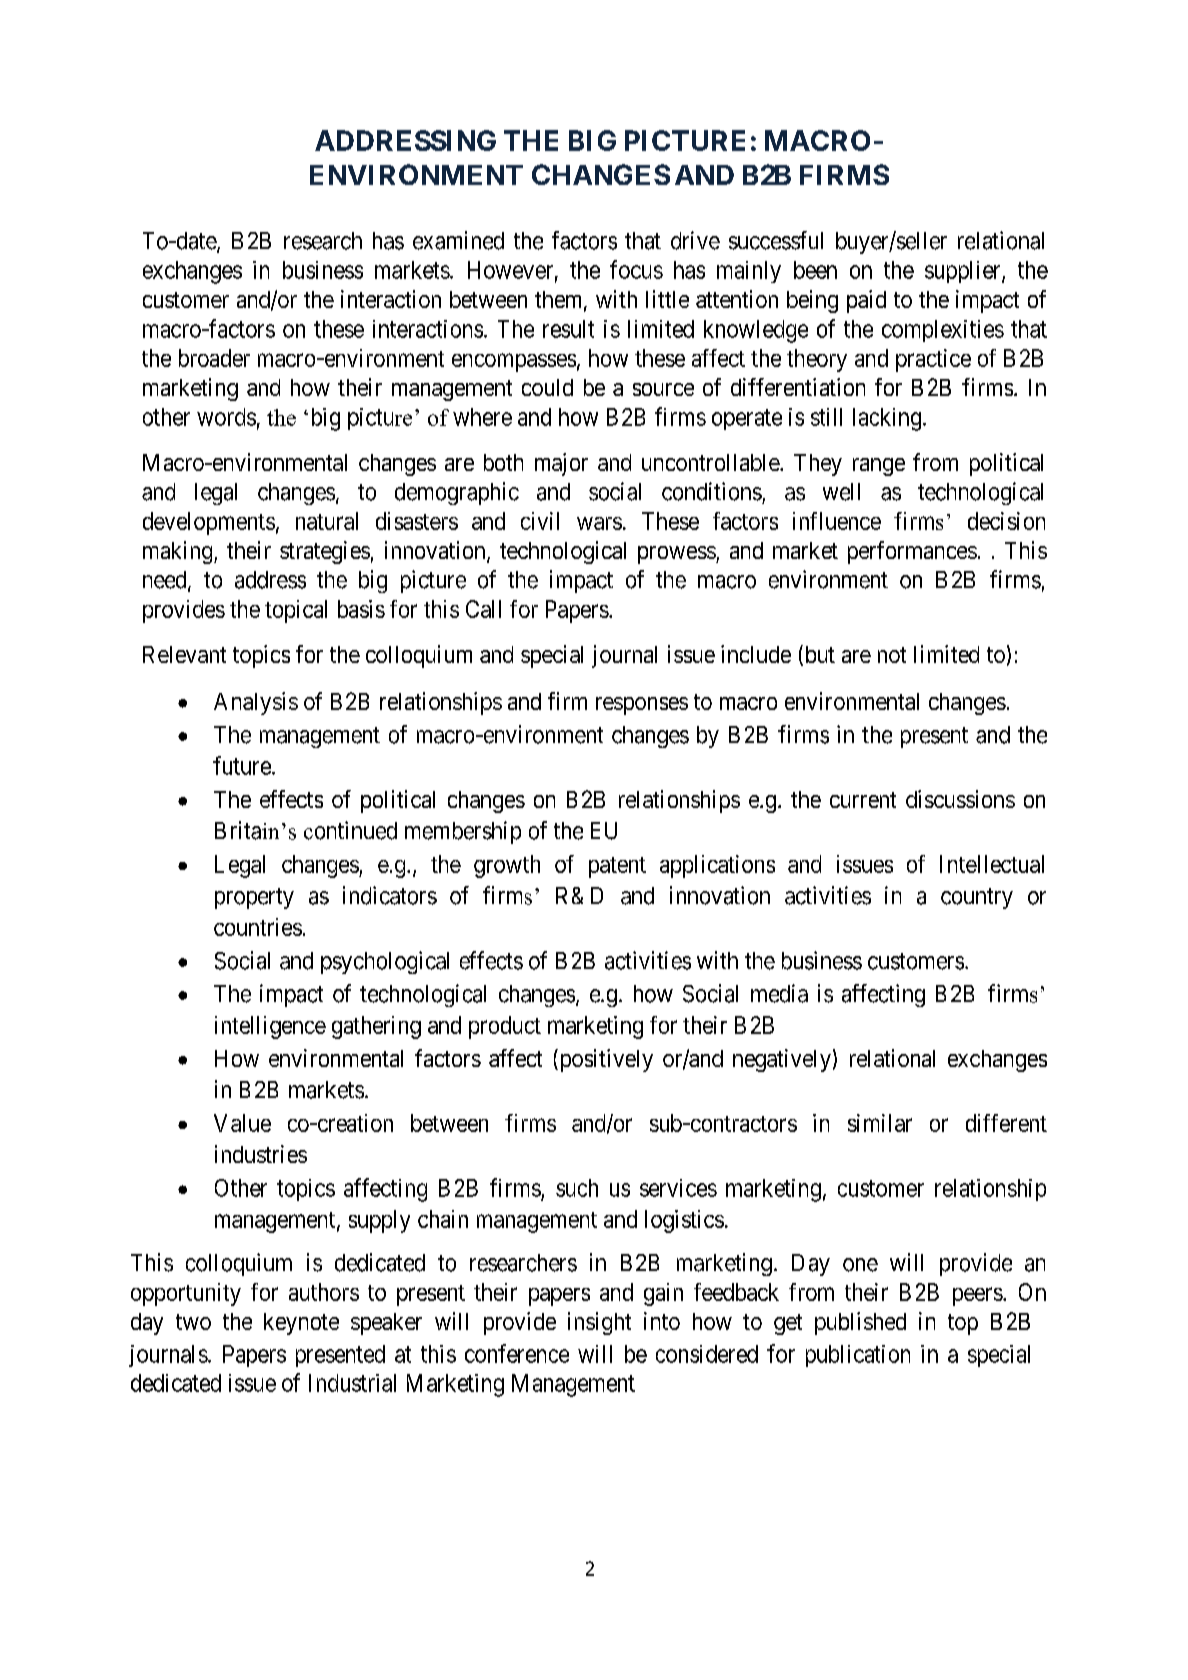 The width and height of the image is (1188, 1680). I want to click on future, so click(242, 765).
